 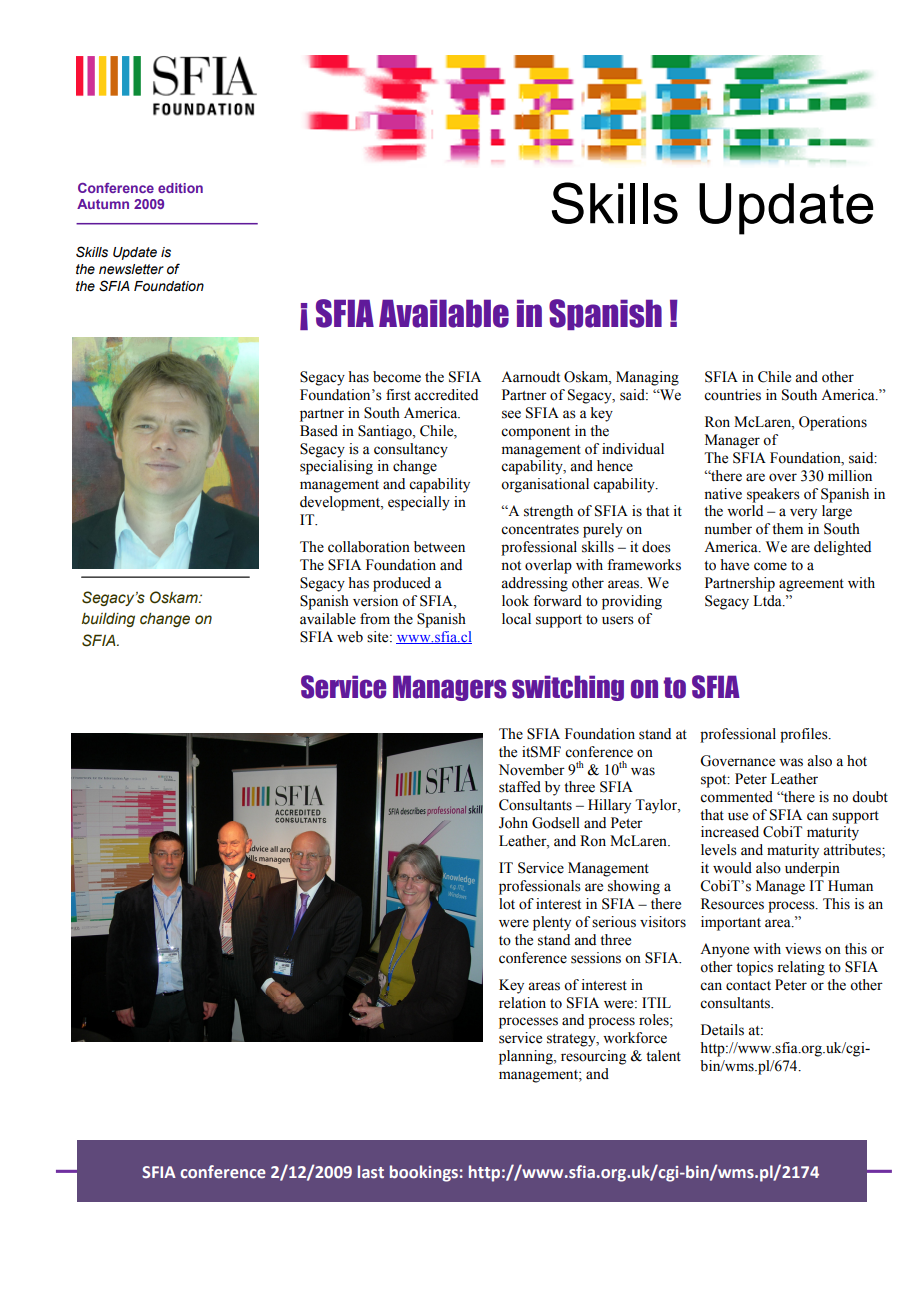 I want to click on last, so click(x=371, y=1171).
